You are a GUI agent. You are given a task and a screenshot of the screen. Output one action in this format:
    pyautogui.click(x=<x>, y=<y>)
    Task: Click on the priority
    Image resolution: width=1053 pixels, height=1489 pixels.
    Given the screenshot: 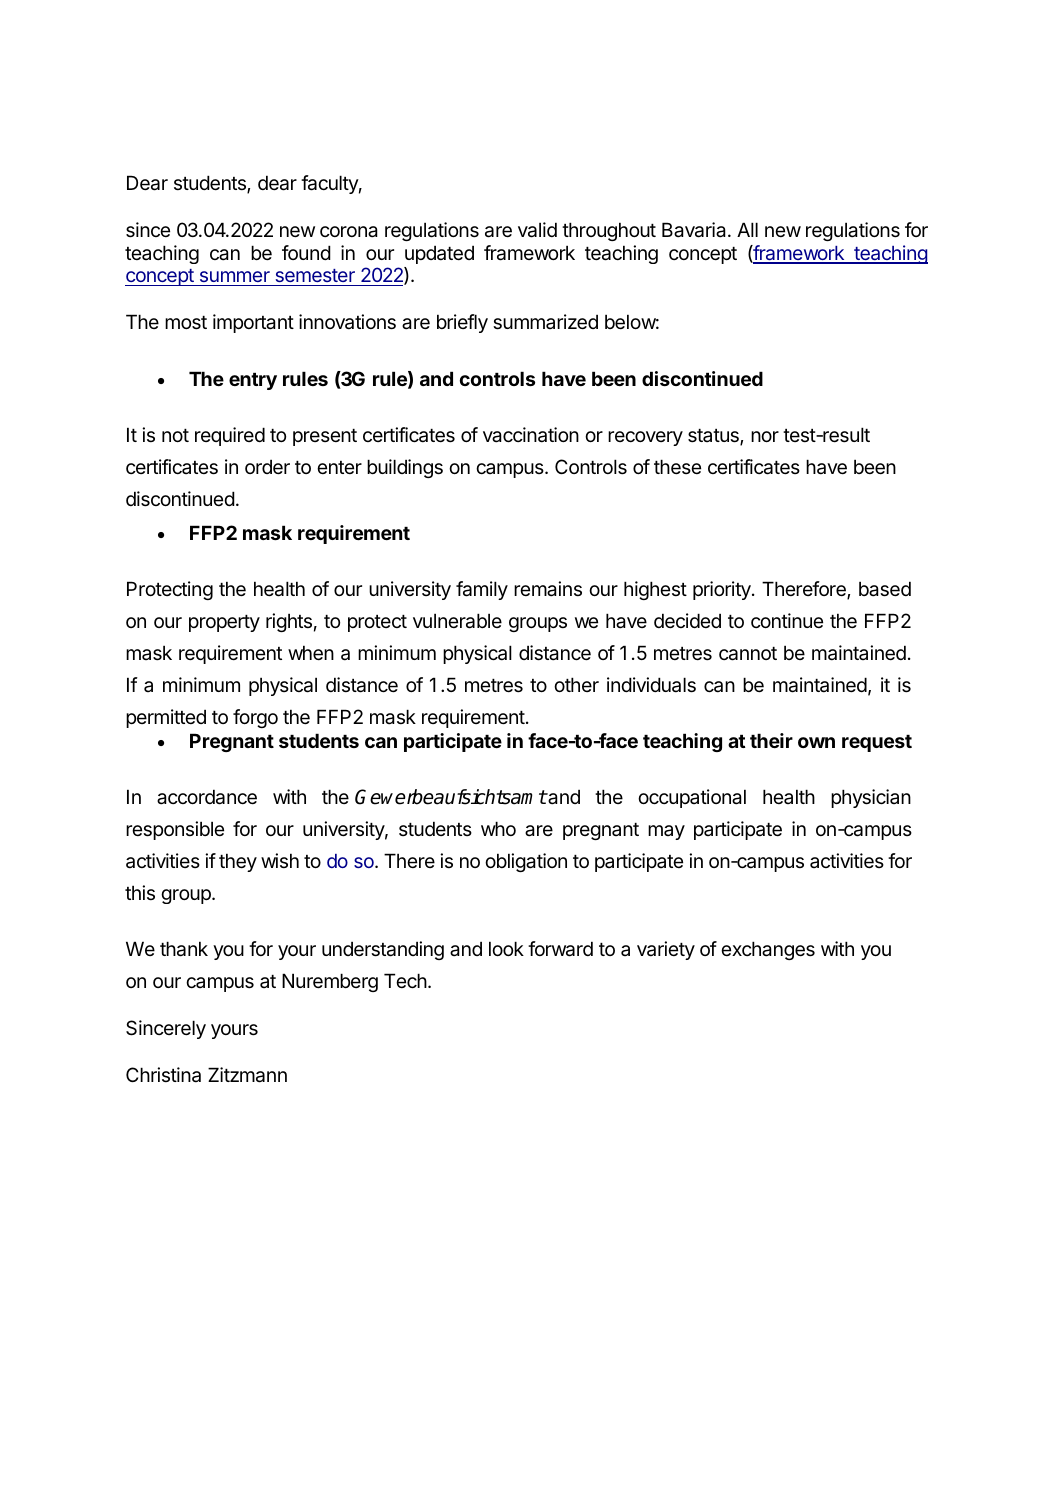 What is the action you would take?
    pyautogui.click(x=723, y=590)
